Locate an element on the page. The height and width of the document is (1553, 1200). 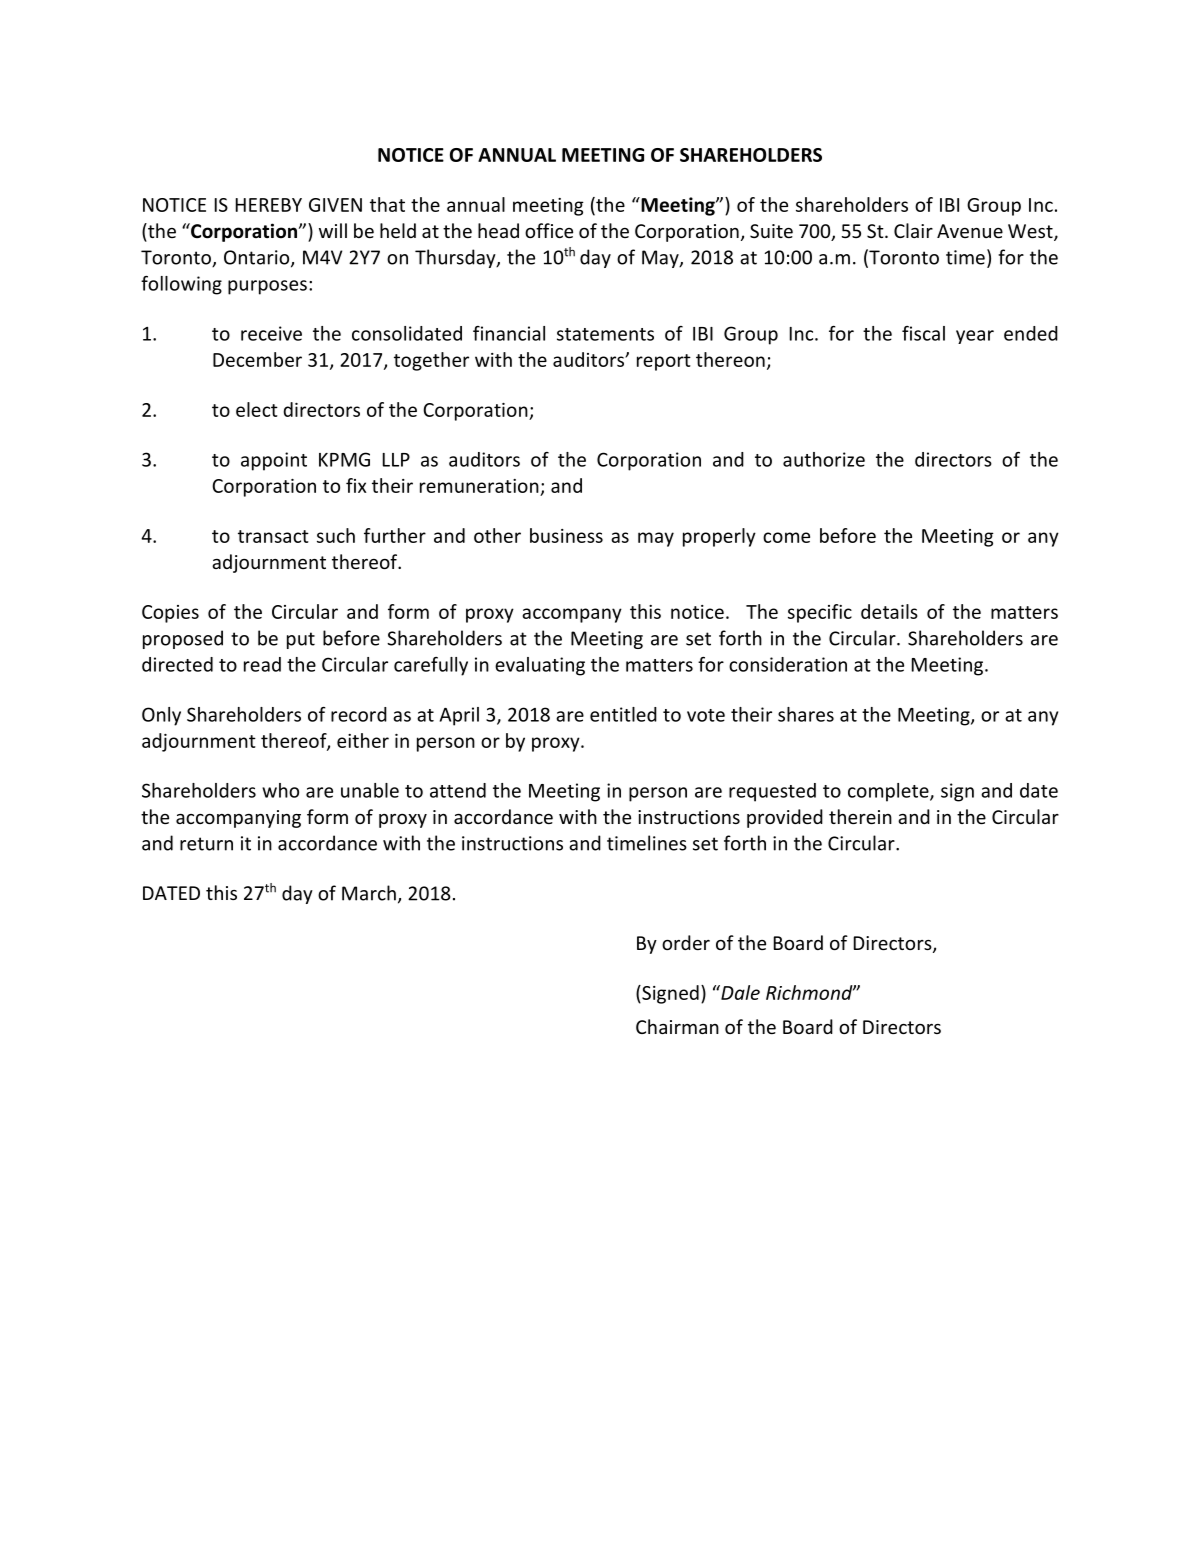
attend is located at coordinates (458, 790).
